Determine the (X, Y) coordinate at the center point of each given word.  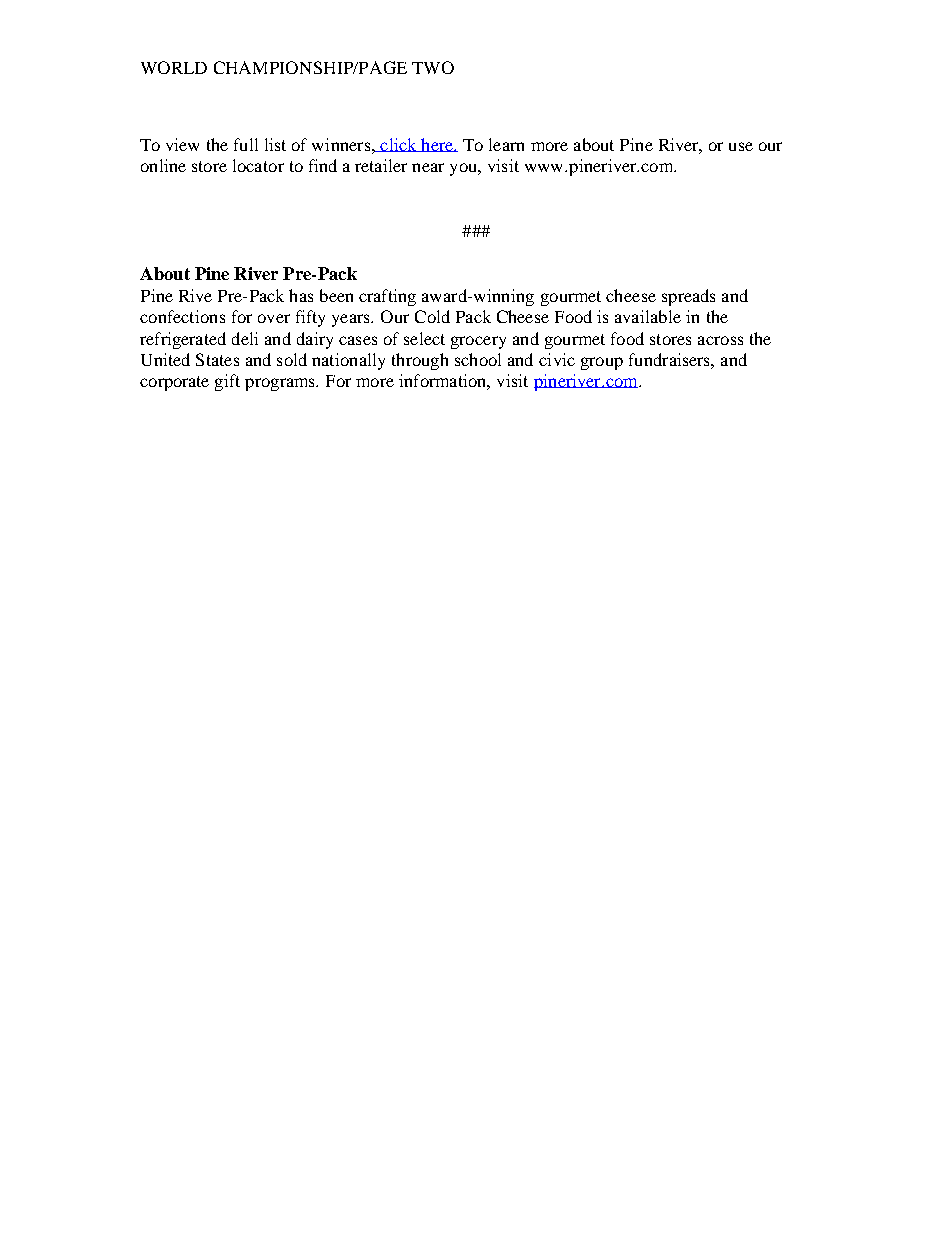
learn (506, 144)
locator (258, 165)
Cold (432, 316)
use (741, 146)
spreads (688, 297)
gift (227, 382)
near (428, 167)
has (301, 295)
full (246, 144)
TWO (433, 67)
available (648, 316)
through (420, 361)
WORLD (174, 67)
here (437, 145)
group (602, 363)
